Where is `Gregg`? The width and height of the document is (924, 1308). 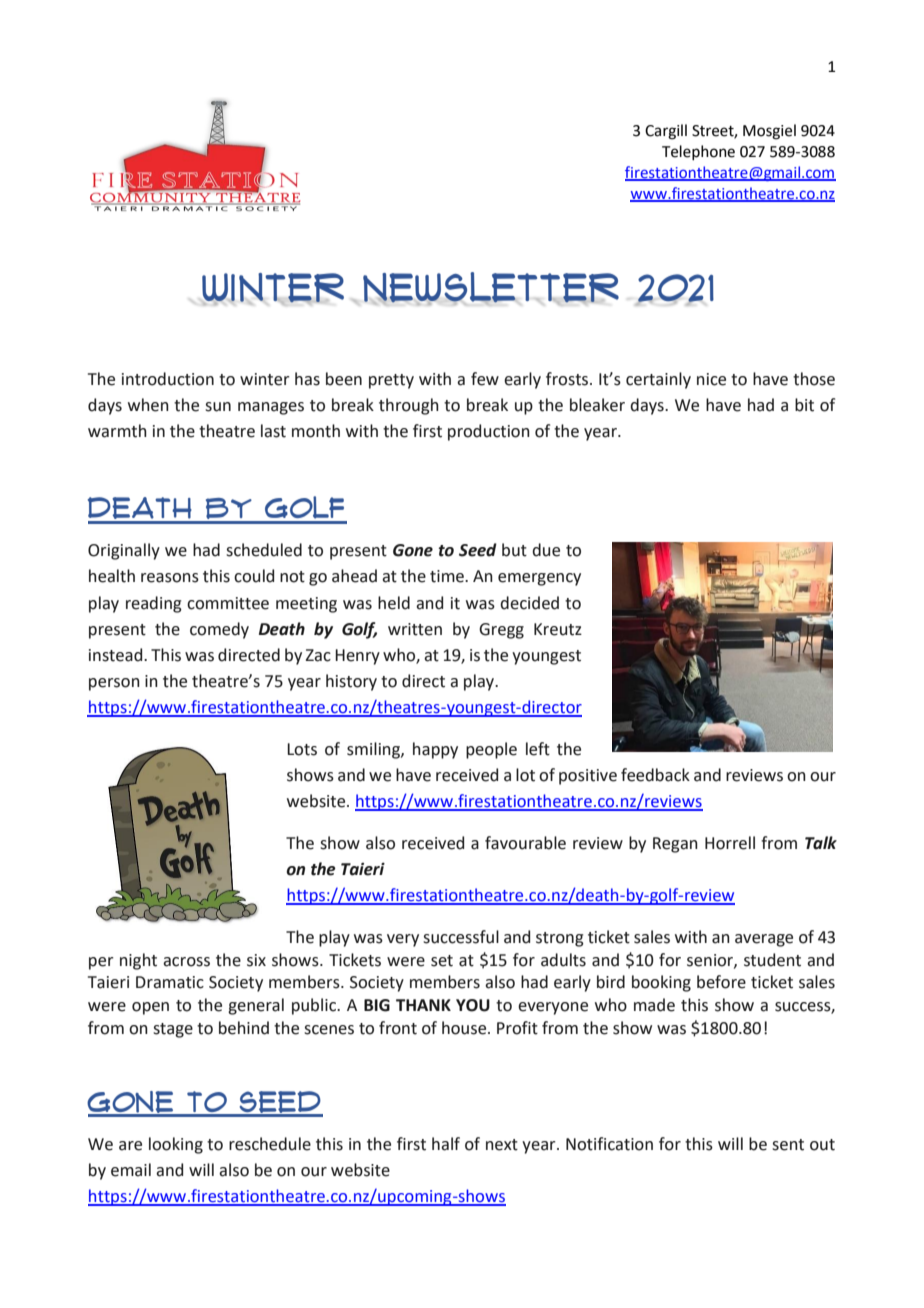 Gregg is located at coordinates (501, 631).
